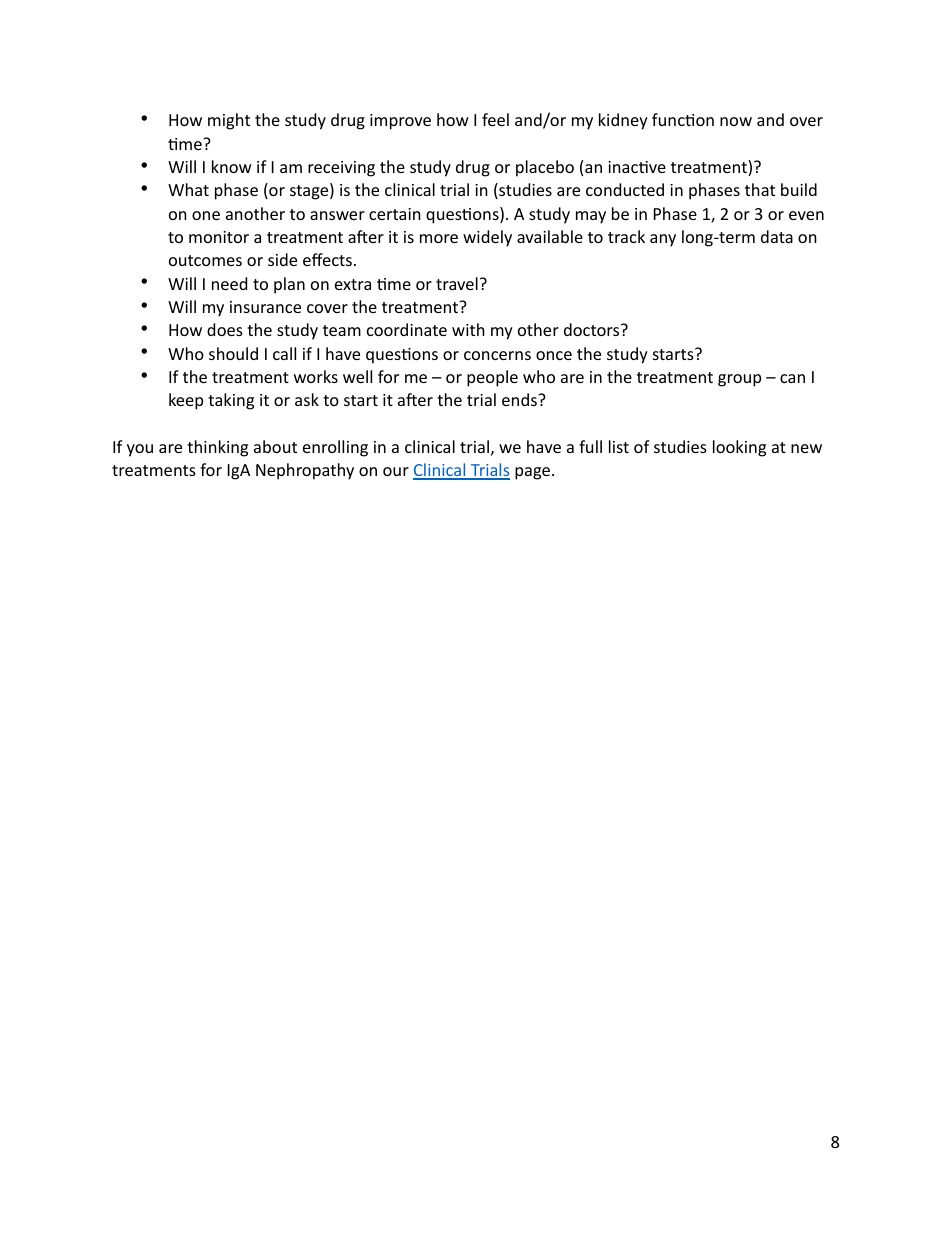 This screenshot has width=952, height=1233. I want to click on widely, so click(487, 238).
